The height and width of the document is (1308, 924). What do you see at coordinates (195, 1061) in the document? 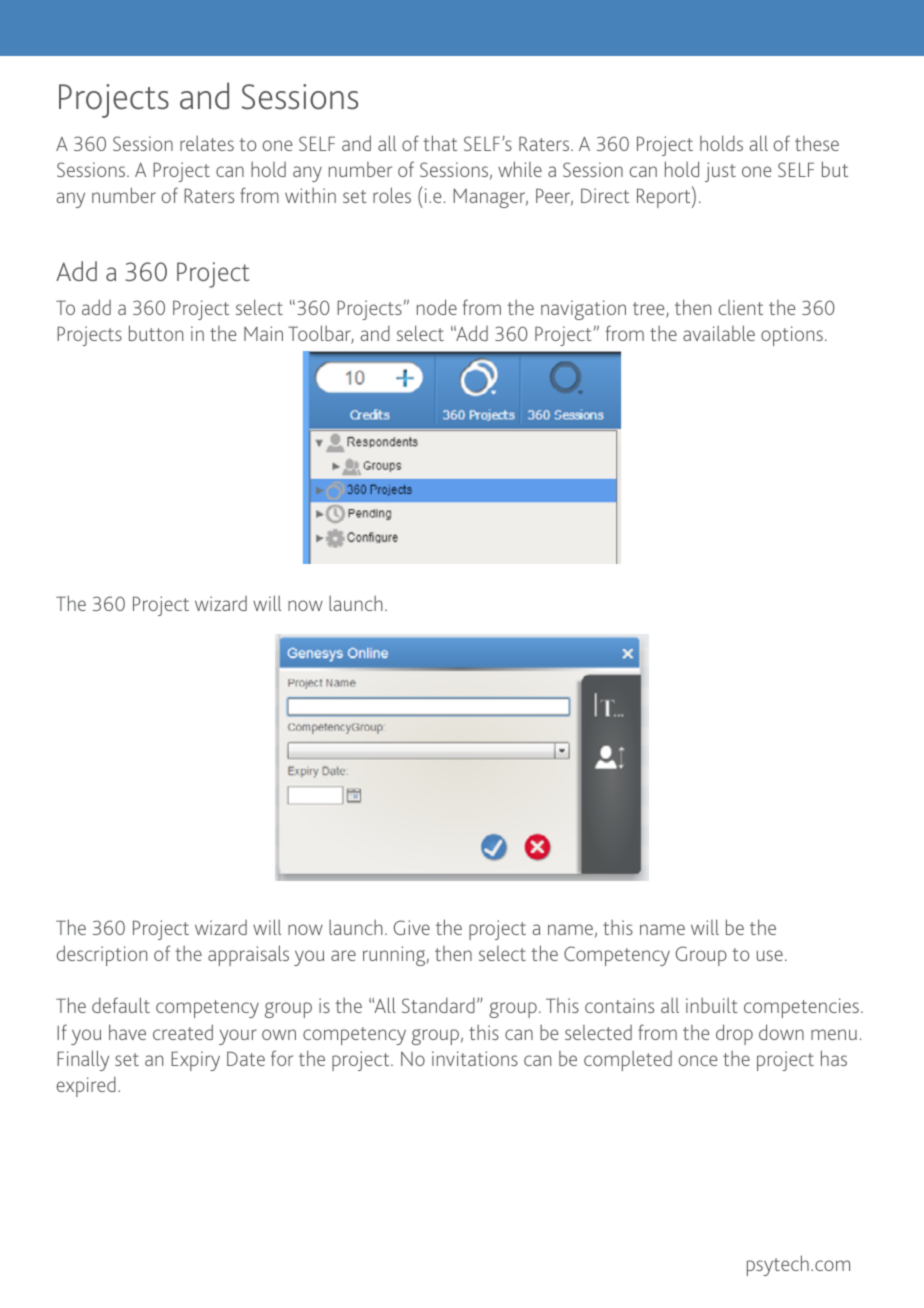
I see `Expiry` at bounding box center [195, 1061].
